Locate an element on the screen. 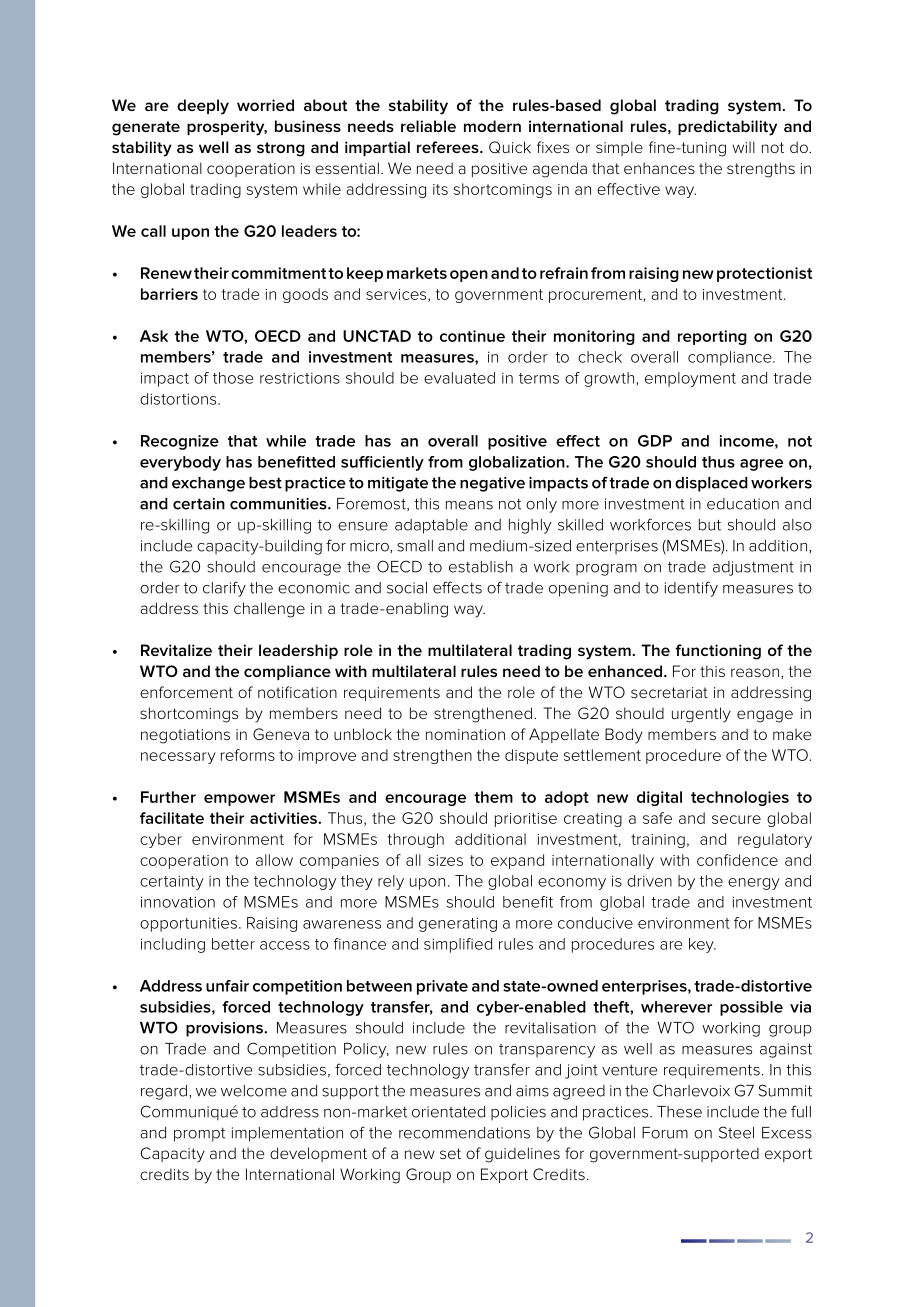  evaluated is located at coordinates (459, 378).
